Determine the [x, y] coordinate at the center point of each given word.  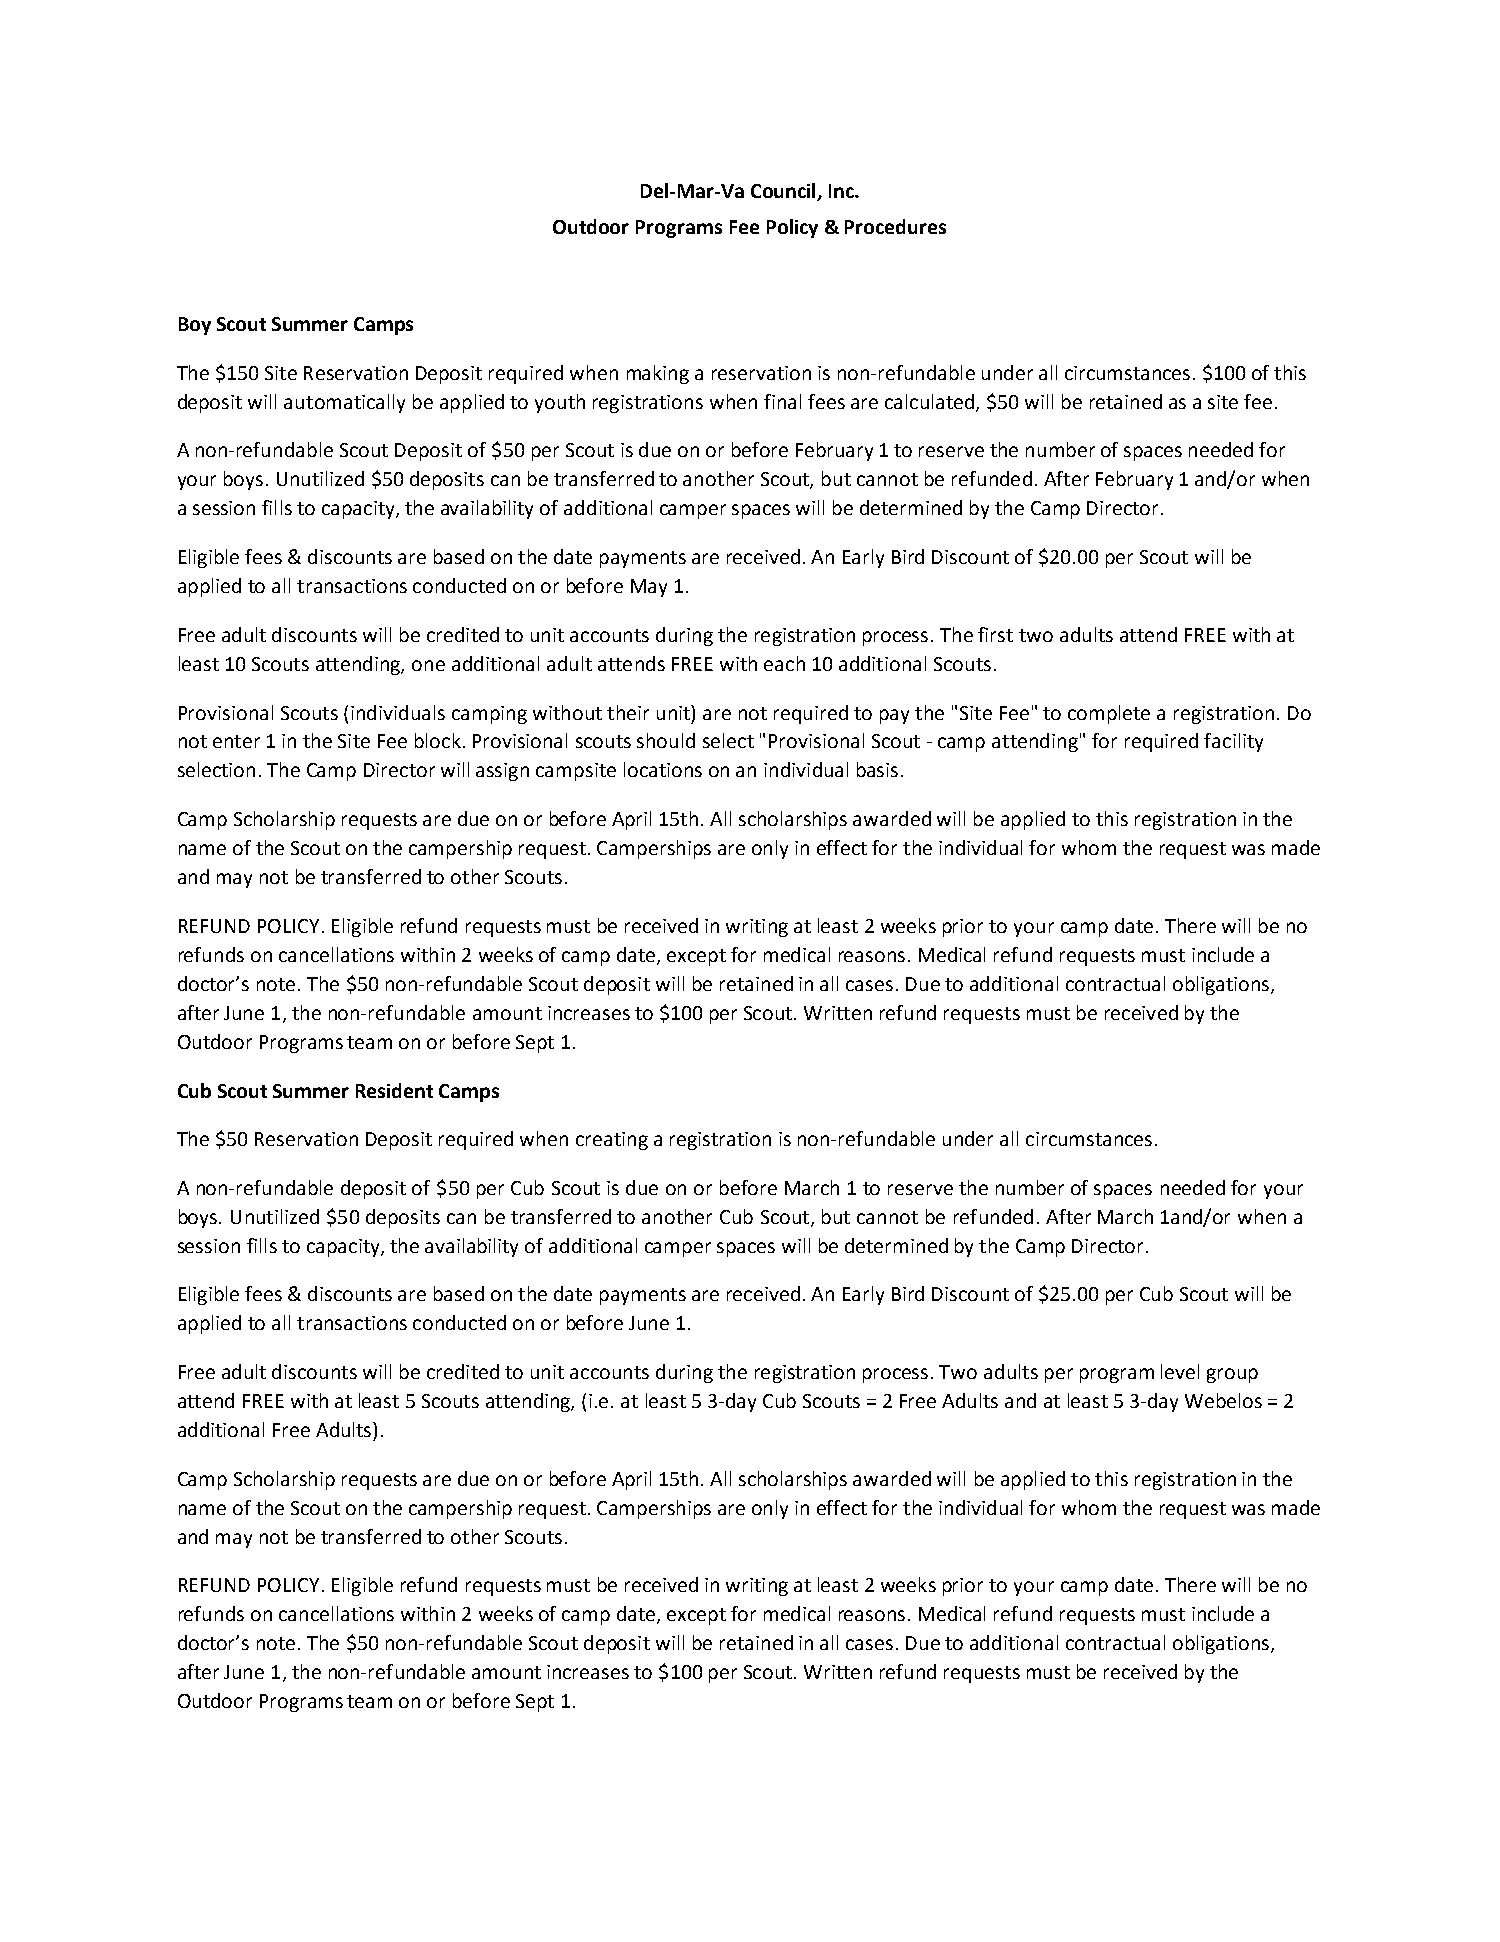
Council [783, 190]
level [1180, 1371]
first [995, 634]
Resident [394, 1090]
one [428, 665]
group [1232, 1375]
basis [877, 769]
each [784, 663]
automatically [344, 403]
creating [612, 1141]
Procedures [895, 226]
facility [1233, 742]
